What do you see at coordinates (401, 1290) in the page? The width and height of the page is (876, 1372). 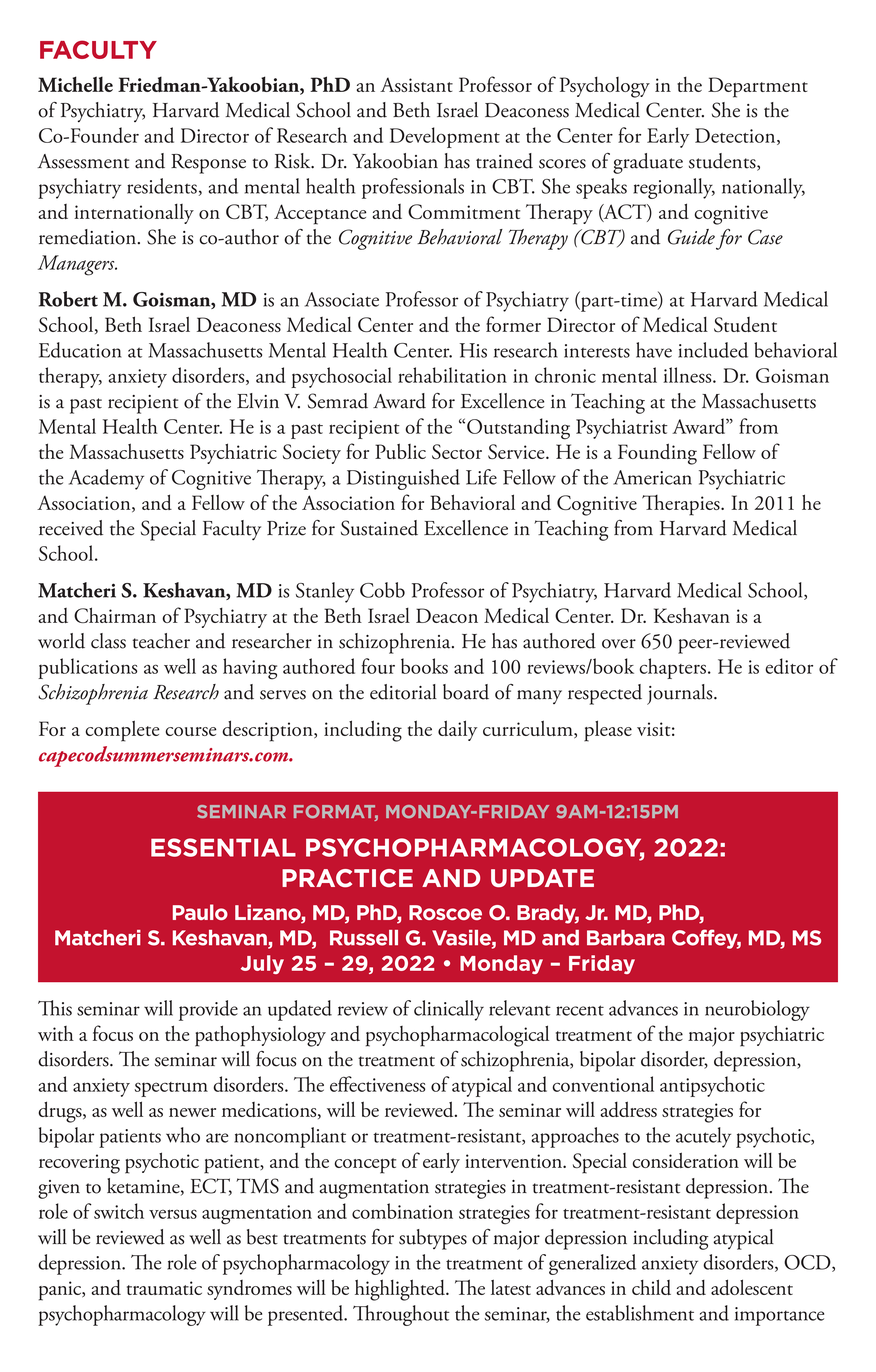 I see `highlighted` at bounding box center [401, 1290].
